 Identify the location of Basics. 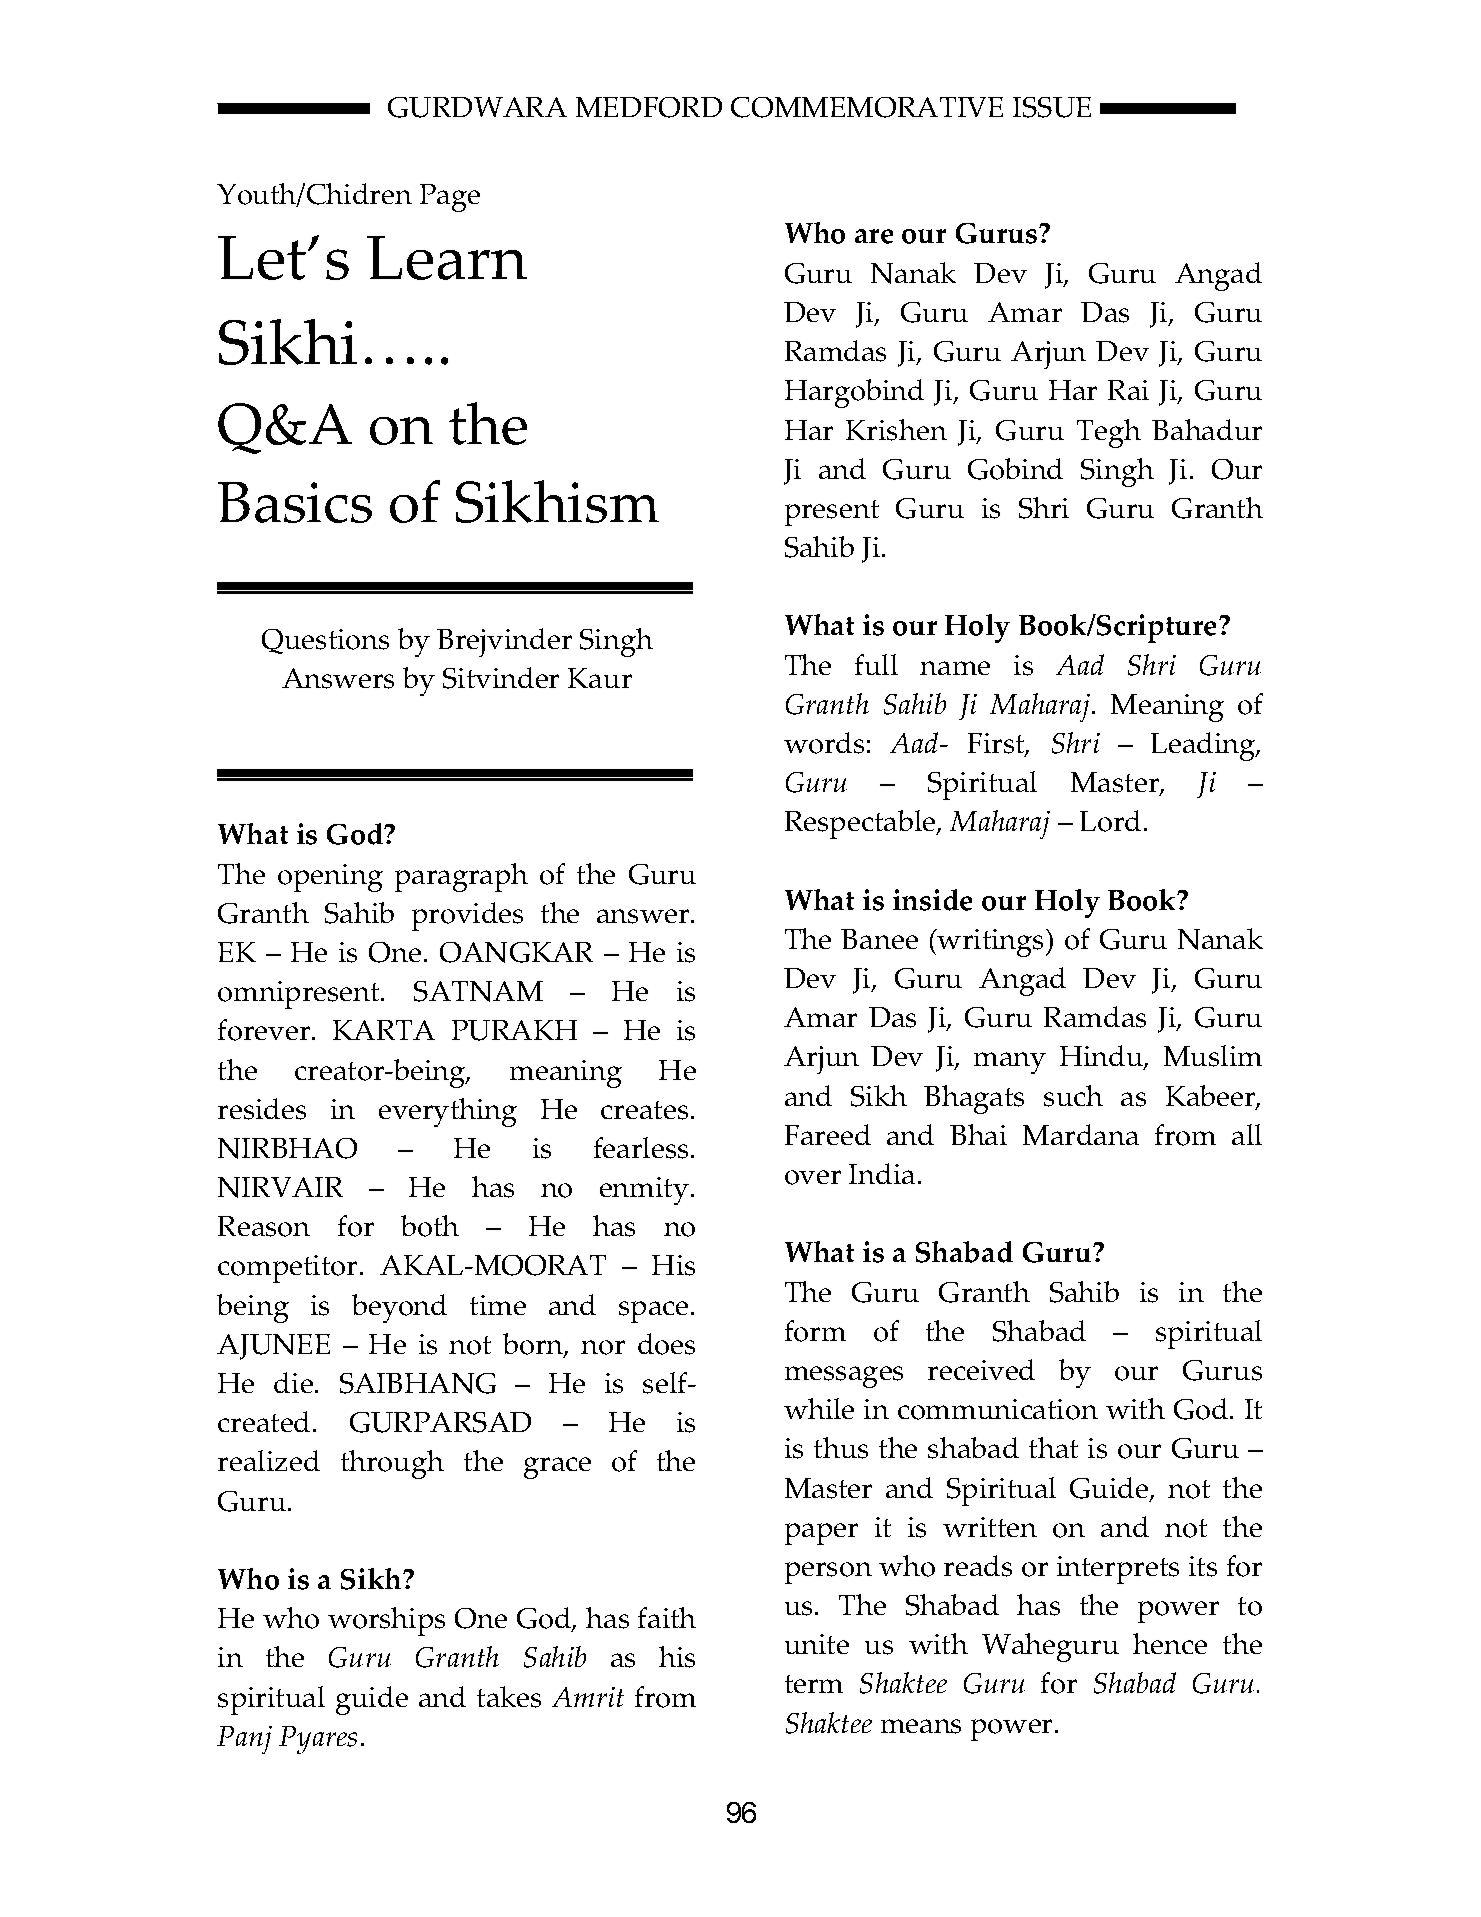
(295, 502).
